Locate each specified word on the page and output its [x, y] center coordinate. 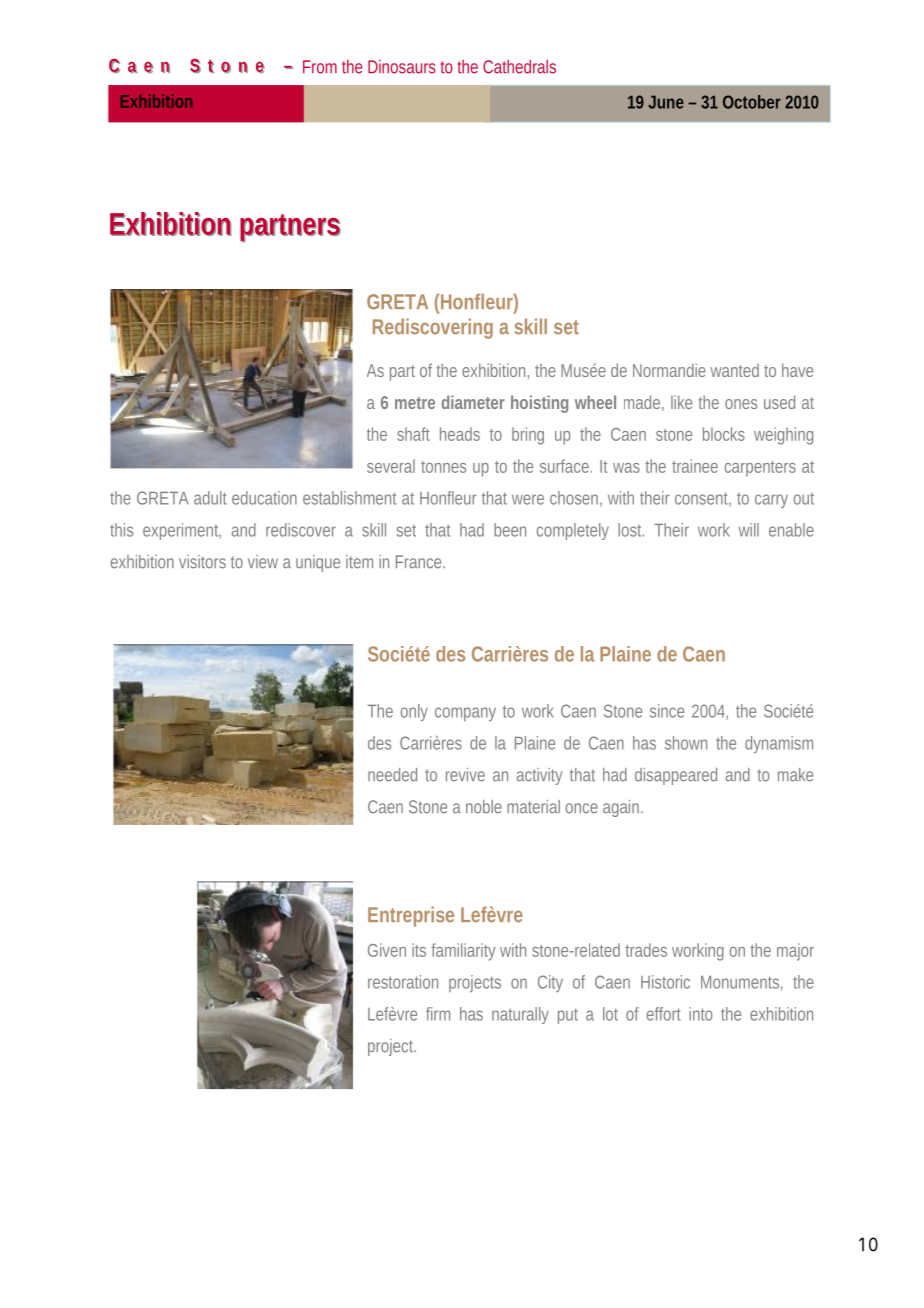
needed [392, 775]
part [402, 373]
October [752, 102]
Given [387, 950]
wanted [735, 370]
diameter [473, 402]
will [749, 530]
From [320, 67]
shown [686, 743]
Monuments [740, 982]
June [666, 102]
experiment [182, 531]
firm [438, 1014]
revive [465, 775]
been [510, 530]
